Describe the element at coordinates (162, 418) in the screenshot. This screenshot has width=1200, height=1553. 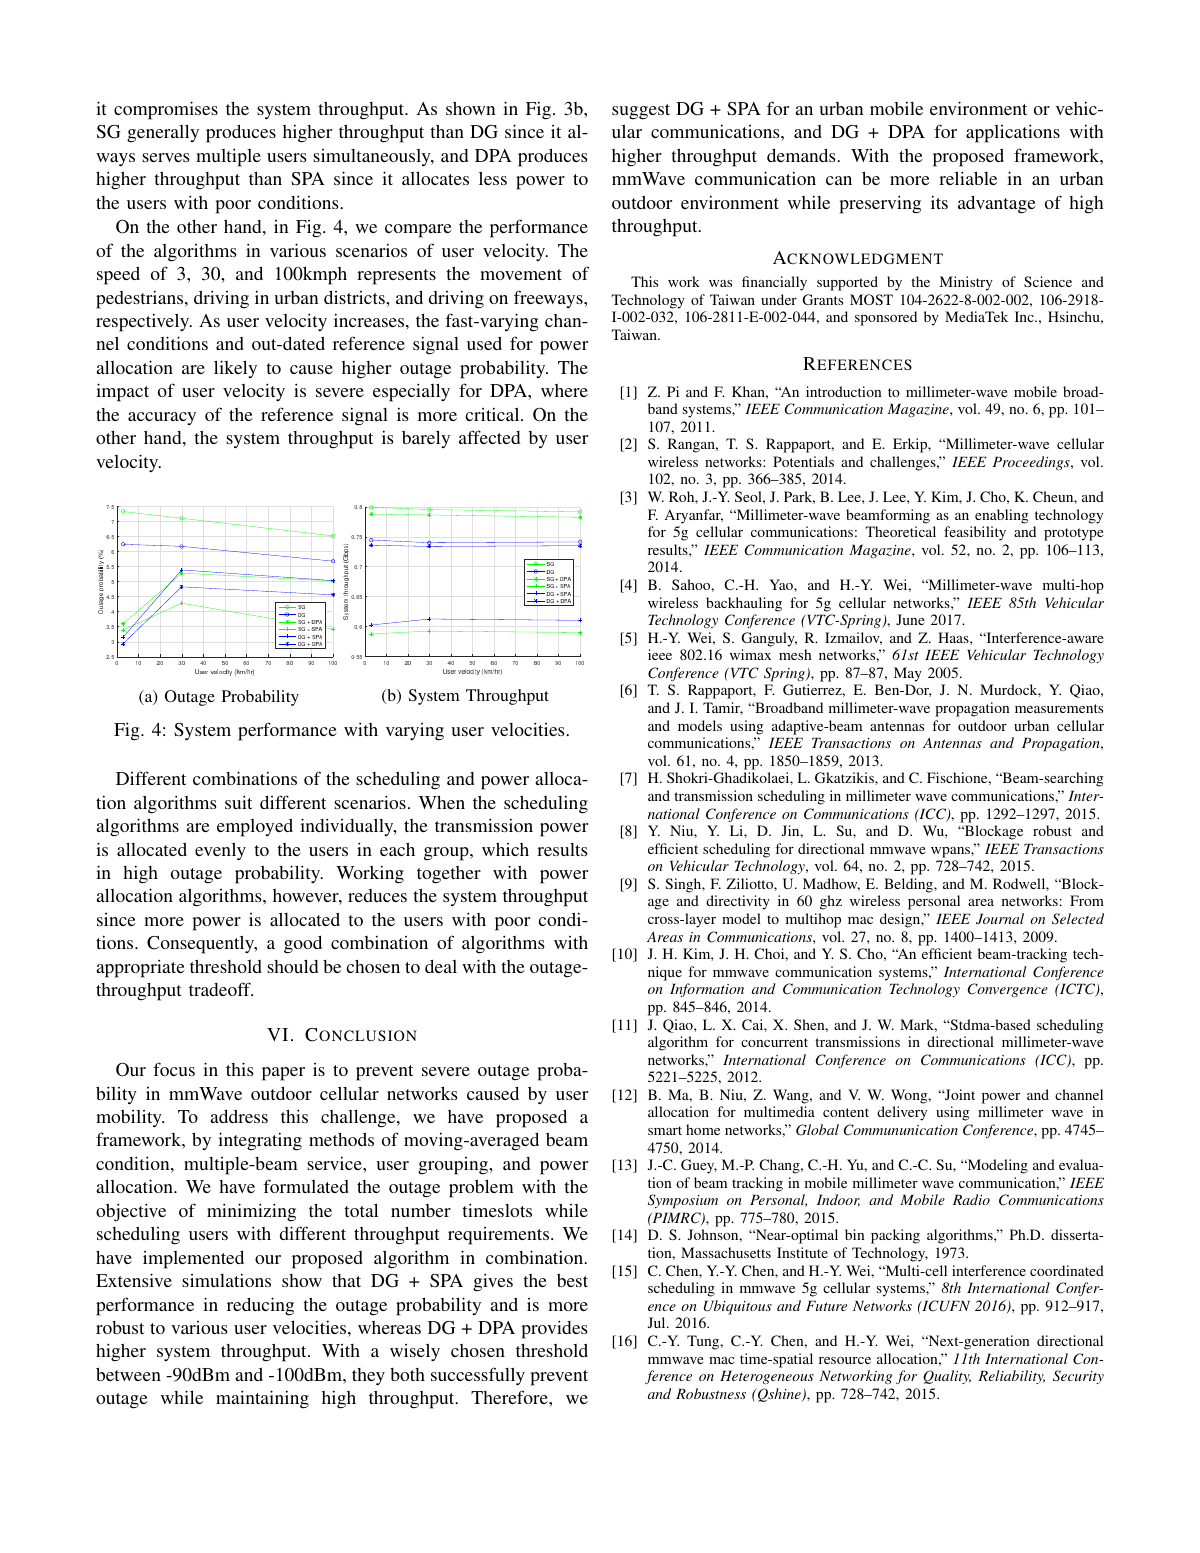
I see `accuracy` at that location.
